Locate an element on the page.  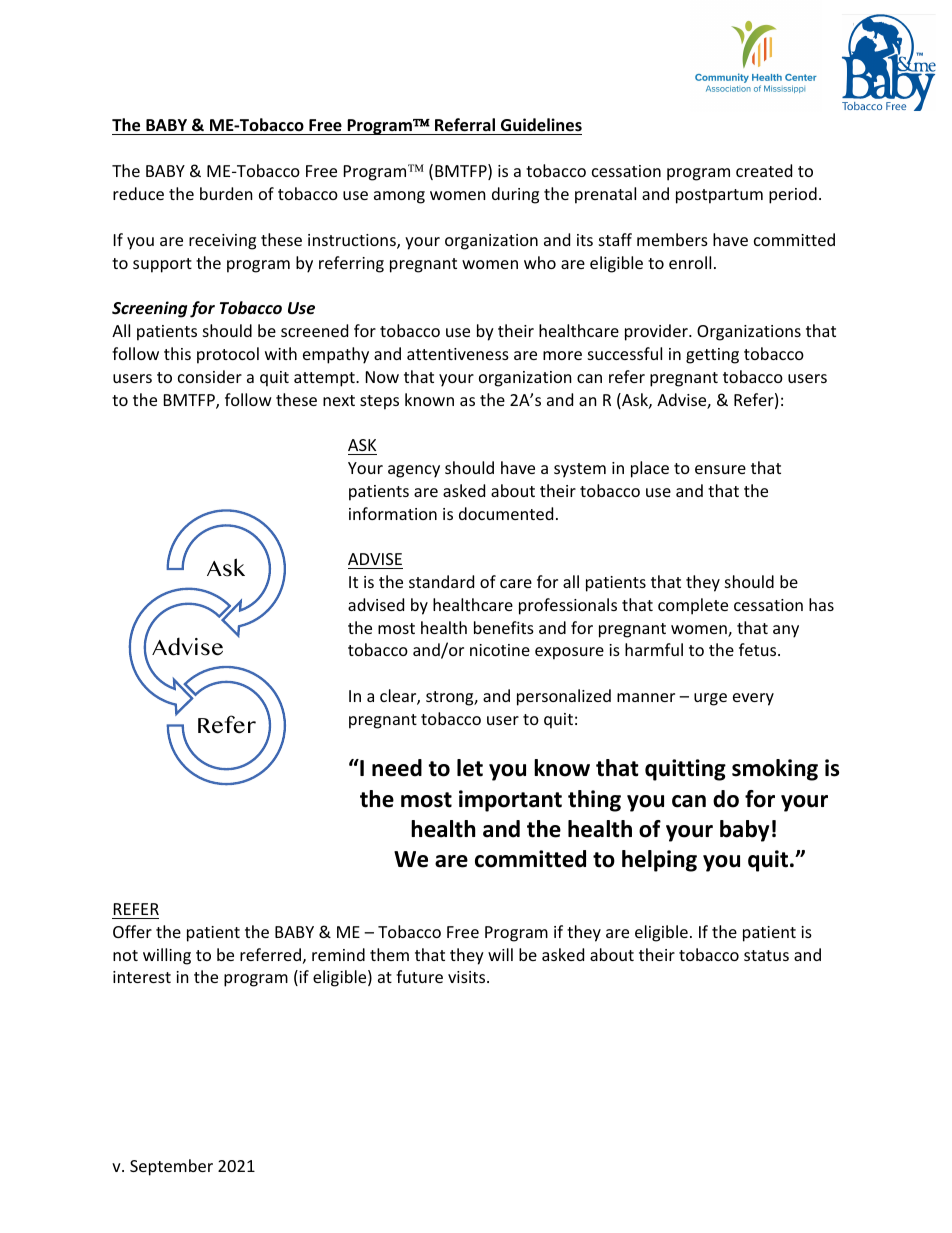
visits is located at coordinates (468, 977).
